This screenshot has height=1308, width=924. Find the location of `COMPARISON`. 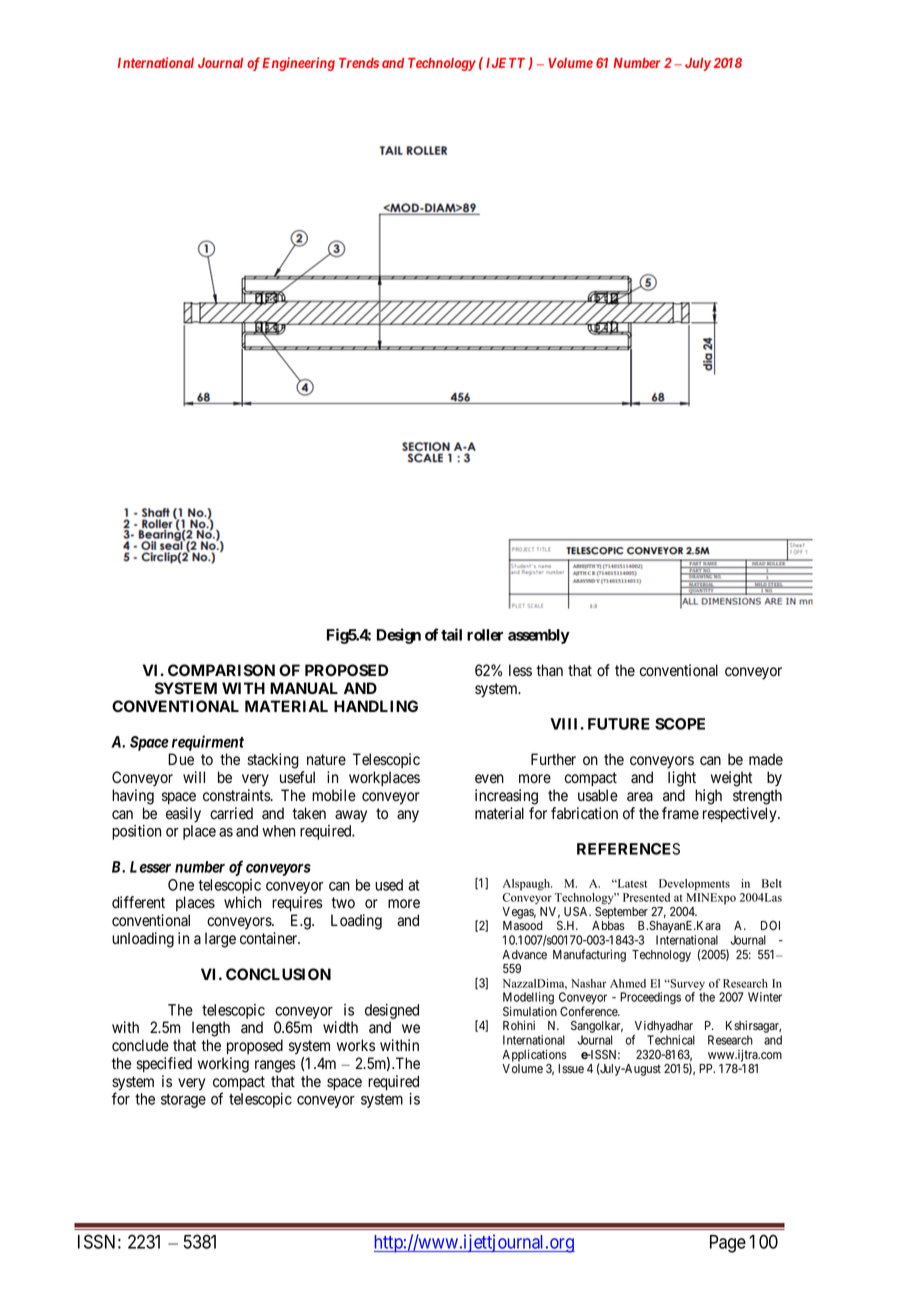

COMPARISON is located at coordinates (221, 670).
